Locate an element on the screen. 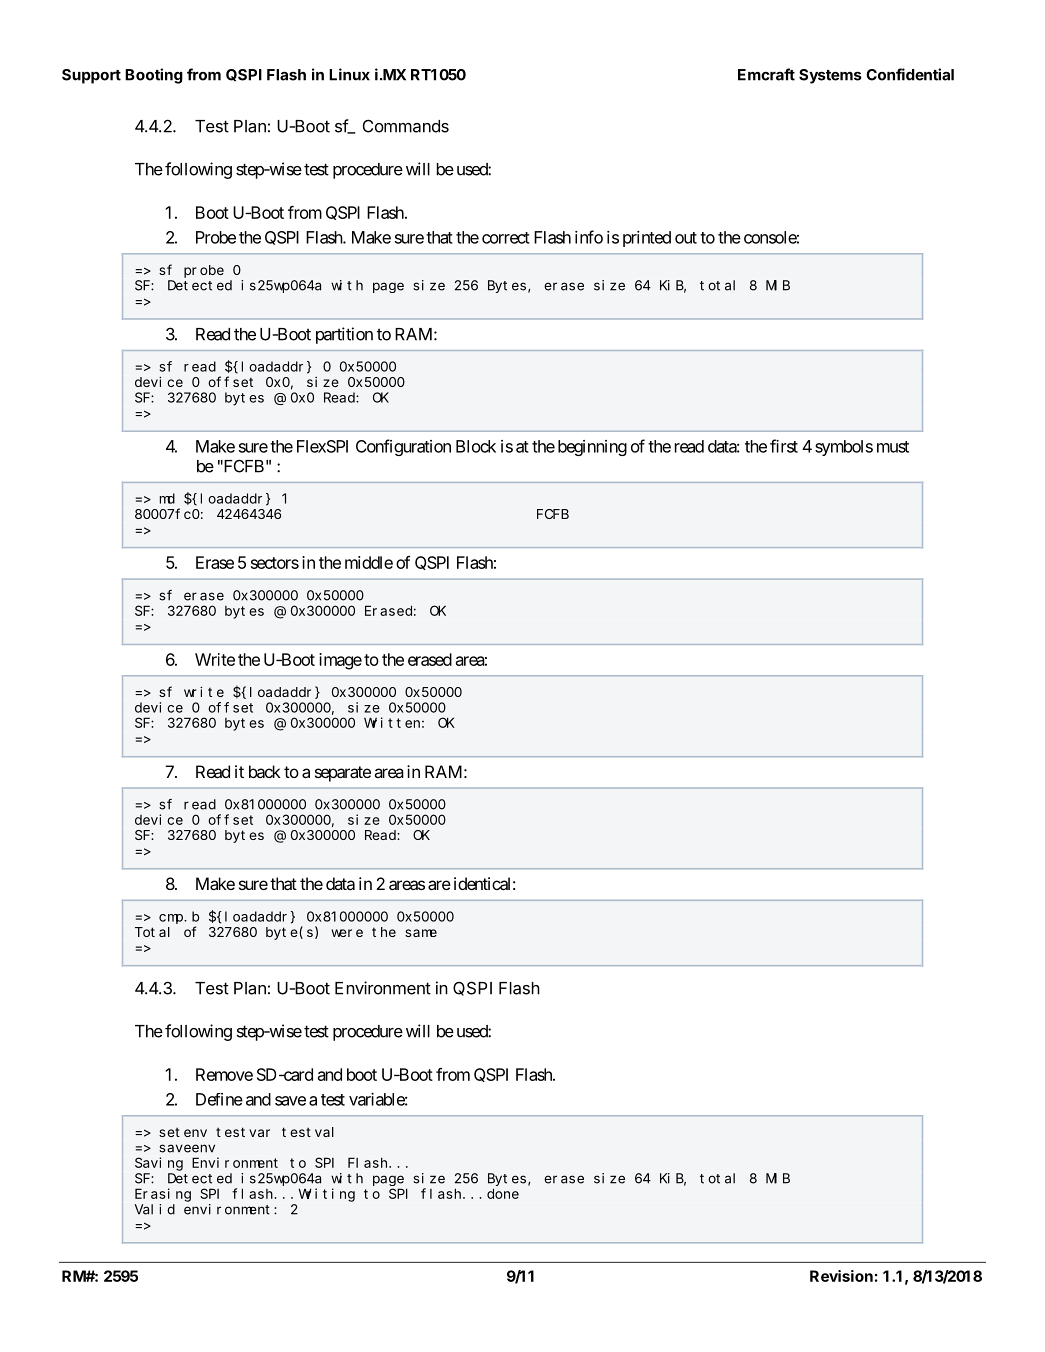 Image resolution: width=1045 pixels, height=1352 pixels. back is located at coordinates (265, 771).
